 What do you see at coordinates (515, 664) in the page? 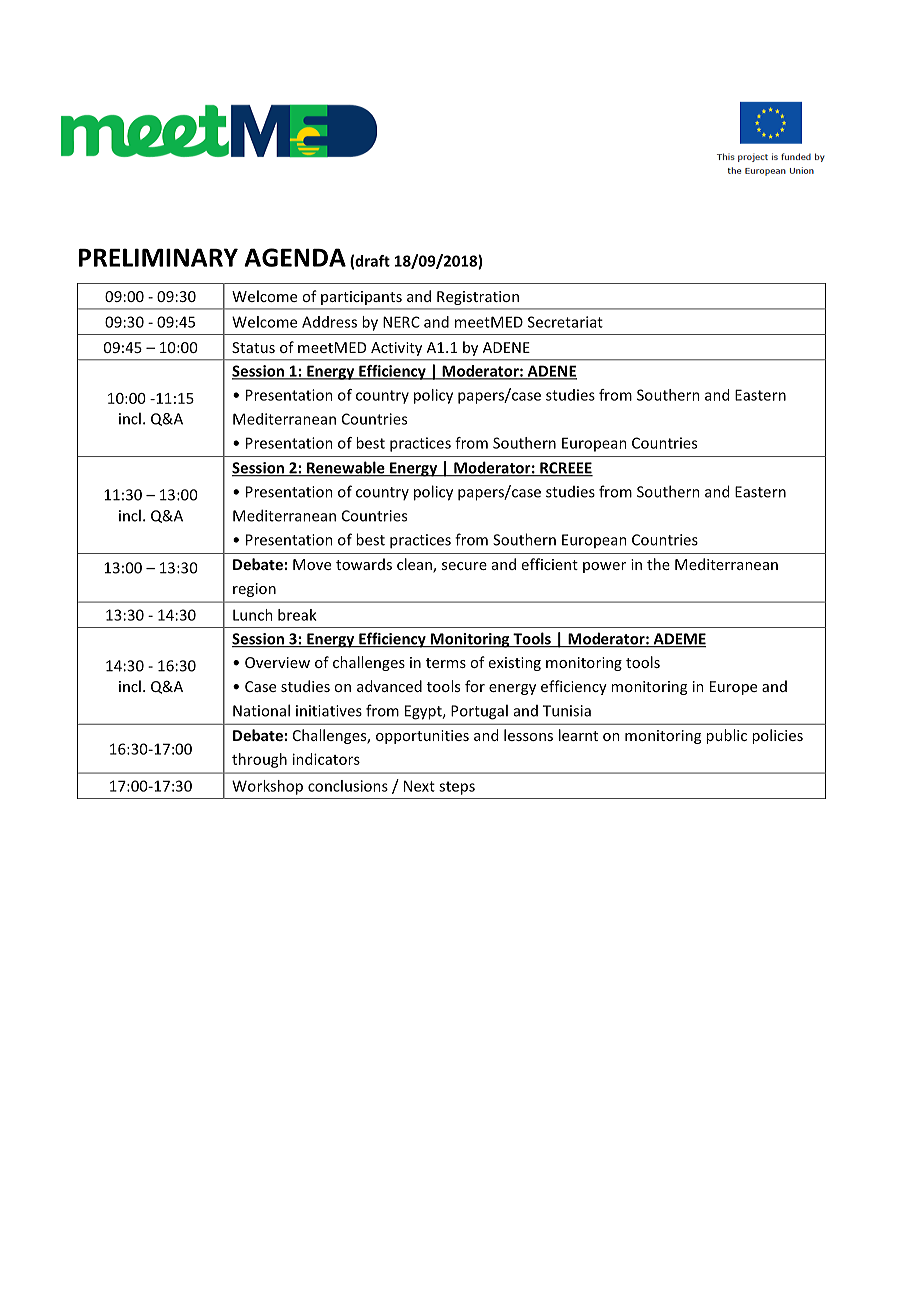
I see `existing` at bounding box center [515, 664].
